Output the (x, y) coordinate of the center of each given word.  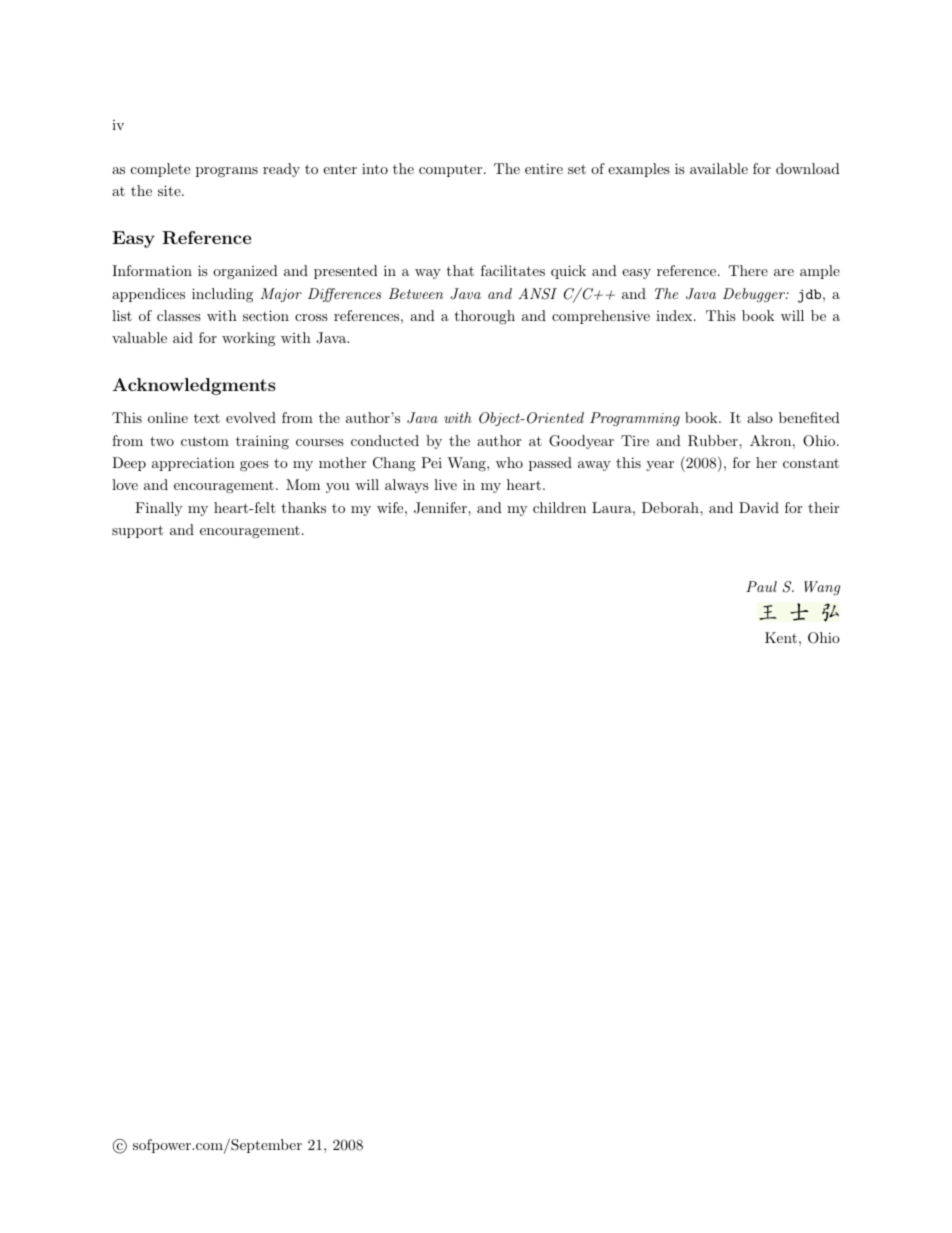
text (207, 418)
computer (452, 171)
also (760, 417)
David (759, 507)
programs (227, 172)
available (719, 168)
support (137, 531)
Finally (158, 509)
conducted (385, 440)
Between (416, 293)
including (222, 295)
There (748, 270)
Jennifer (441, 508)
